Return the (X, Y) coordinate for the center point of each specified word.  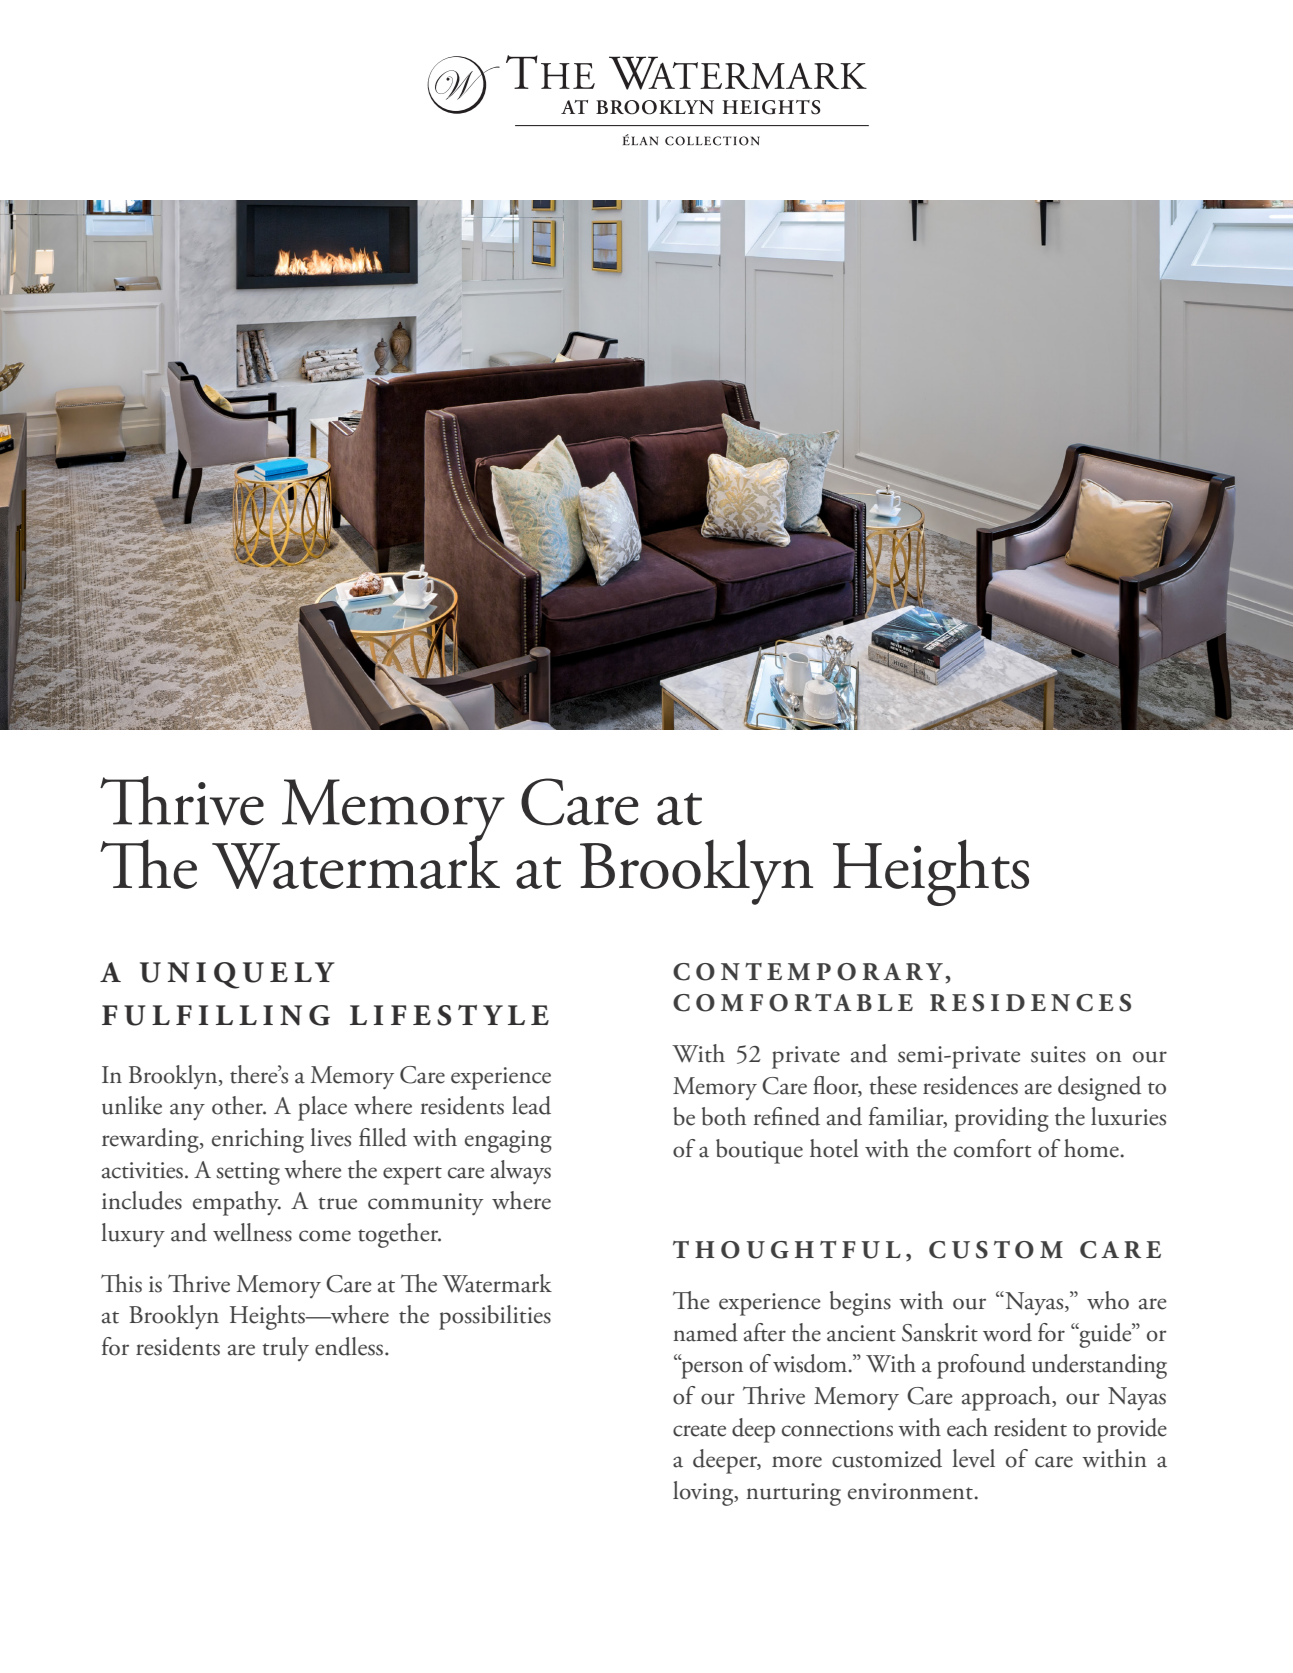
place (322, 1108)
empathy (237, 1203)
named (705, 1332)
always (521, 1172)
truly (285, 1349)
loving (704, 1493)
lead (531, 1105)
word (1007, 1332)
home (1091, 1148)
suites (1058, 1054)
